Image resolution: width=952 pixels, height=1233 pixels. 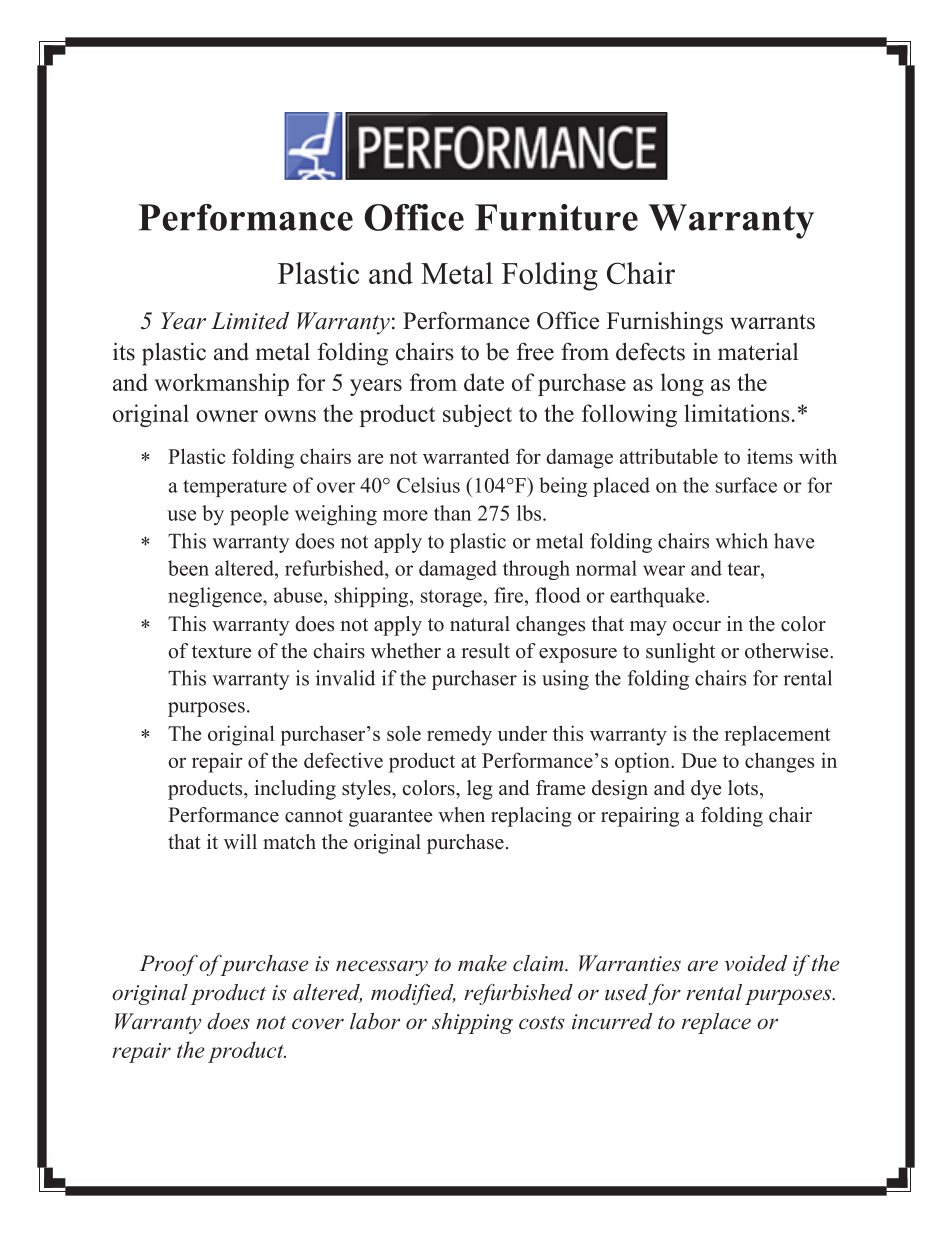 What do you see at coordinates (413, 994) in the screenshot?
I see `modified` at bounding box center [413, 994].
